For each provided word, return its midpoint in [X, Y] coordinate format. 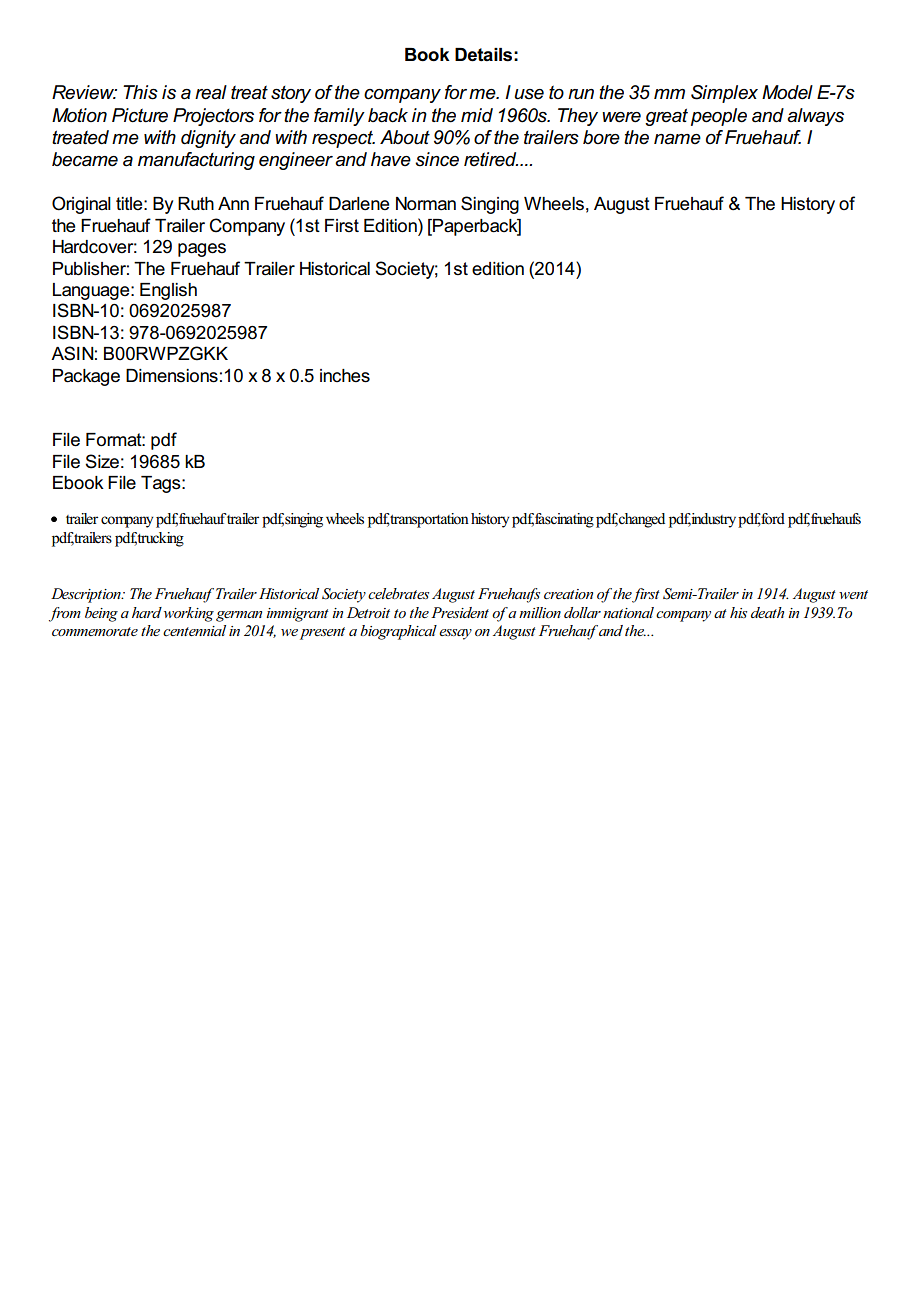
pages [202, 250]
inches [345, 376]
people [719, 117]
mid [477, 115]
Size [102, 461]
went [853, 594]
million [540, 612]
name [677, 139]
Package [86, 377]
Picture [140, 115]
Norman [426, 204]
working [189, 614]
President [460, 612]
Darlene [359, 204]
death [767, 612]
